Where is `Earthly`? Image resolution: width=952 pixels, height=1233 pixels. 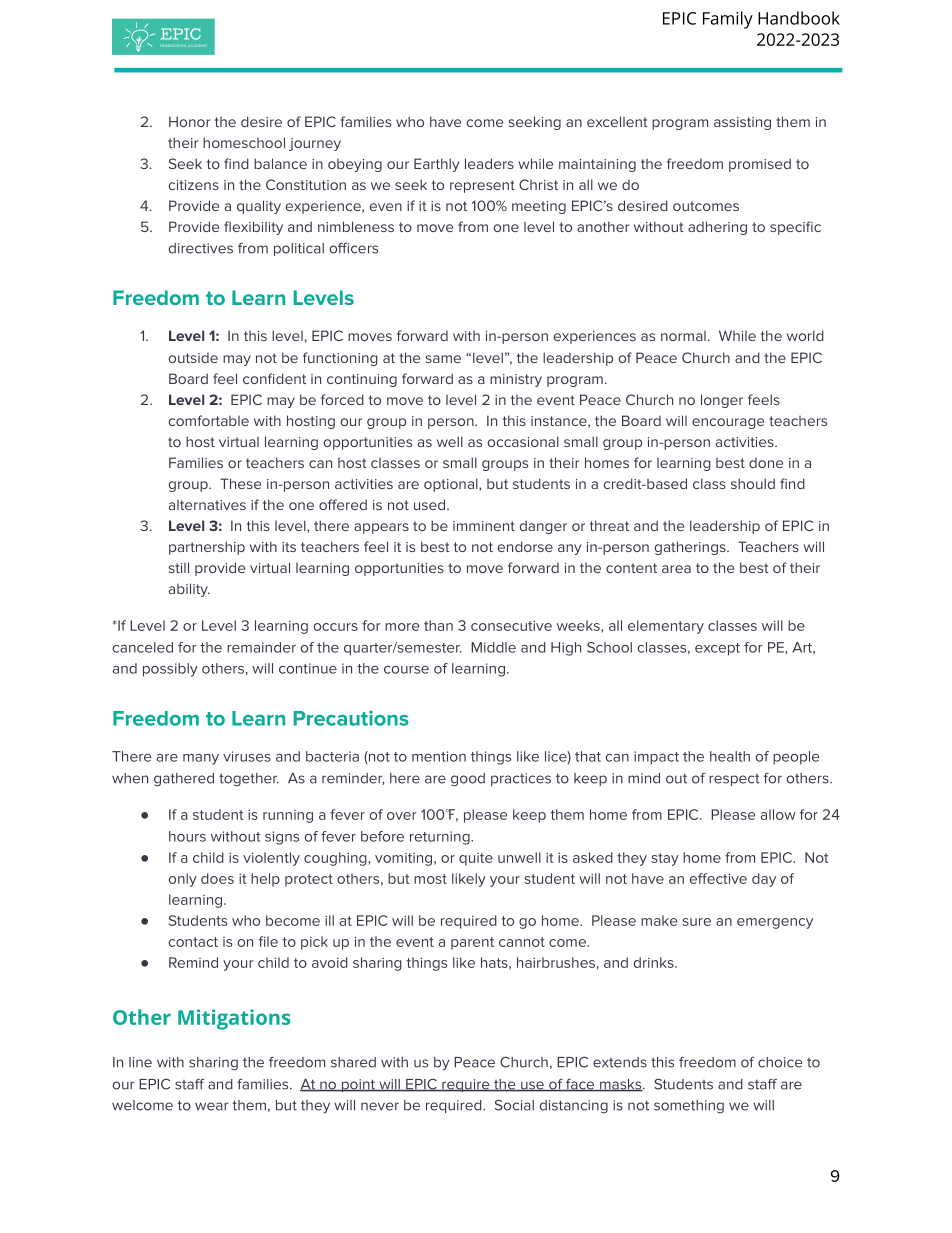 Earthly is located at coordinates (436, 165).
